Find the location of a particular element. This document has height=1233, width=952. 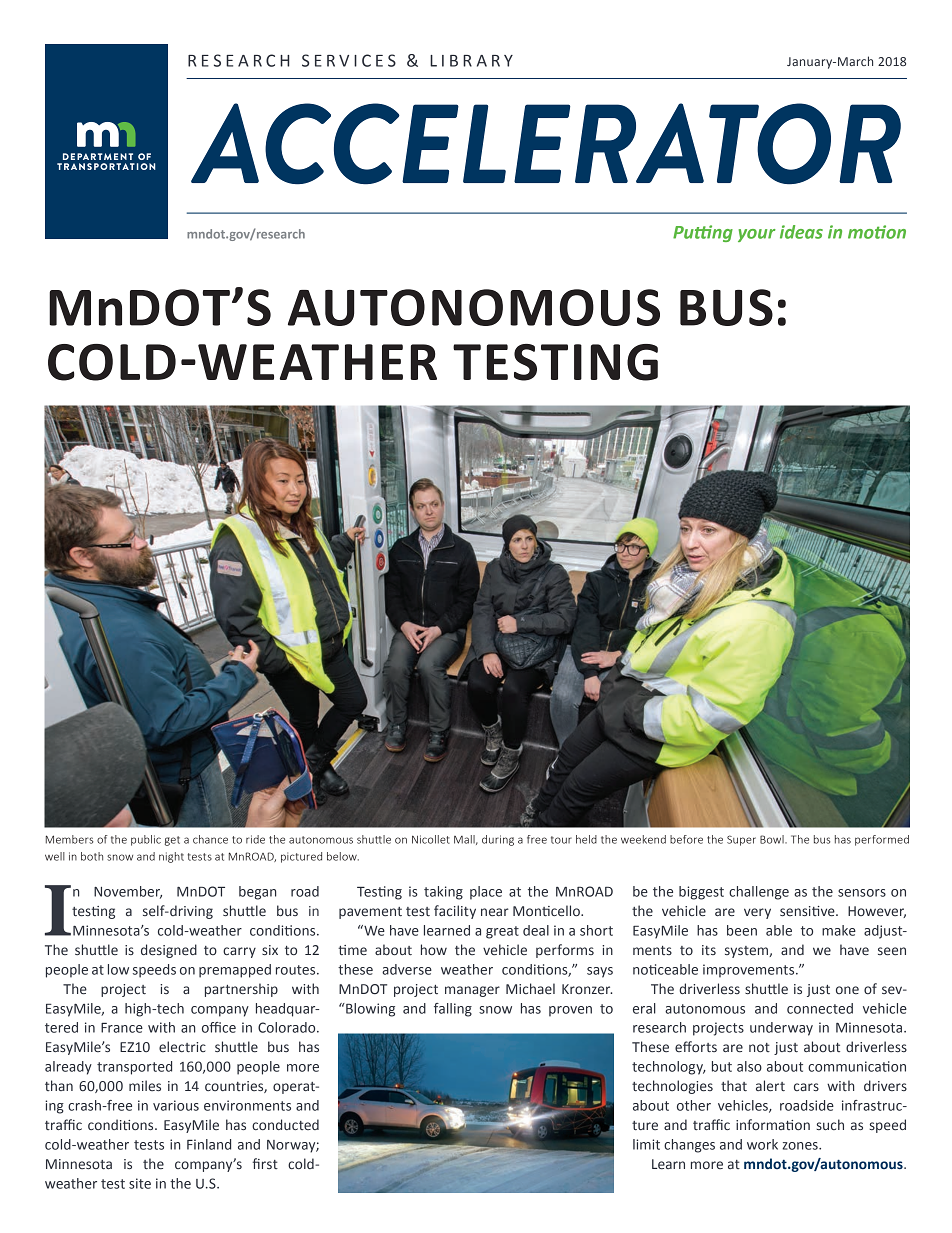

during is located at coordinates (498, 840).
